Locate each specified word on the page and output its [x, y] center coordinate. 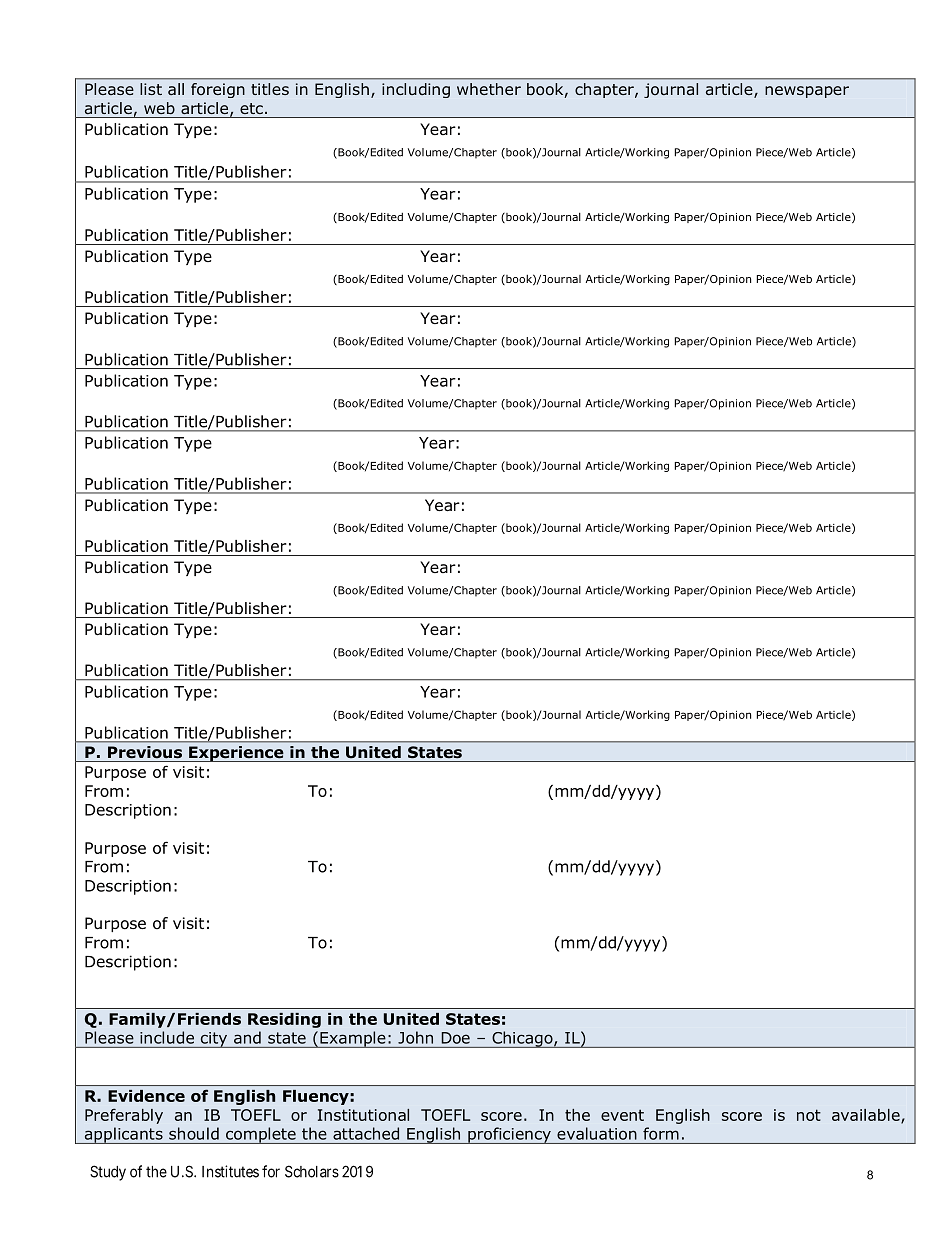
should [194, 1133]
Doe [456, 1038]
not [809, 1115]
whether [489, 89]
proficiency [509, 1135]
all [176, 89]
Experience [236, 754]
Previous [145, 752]
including [416, 90]
